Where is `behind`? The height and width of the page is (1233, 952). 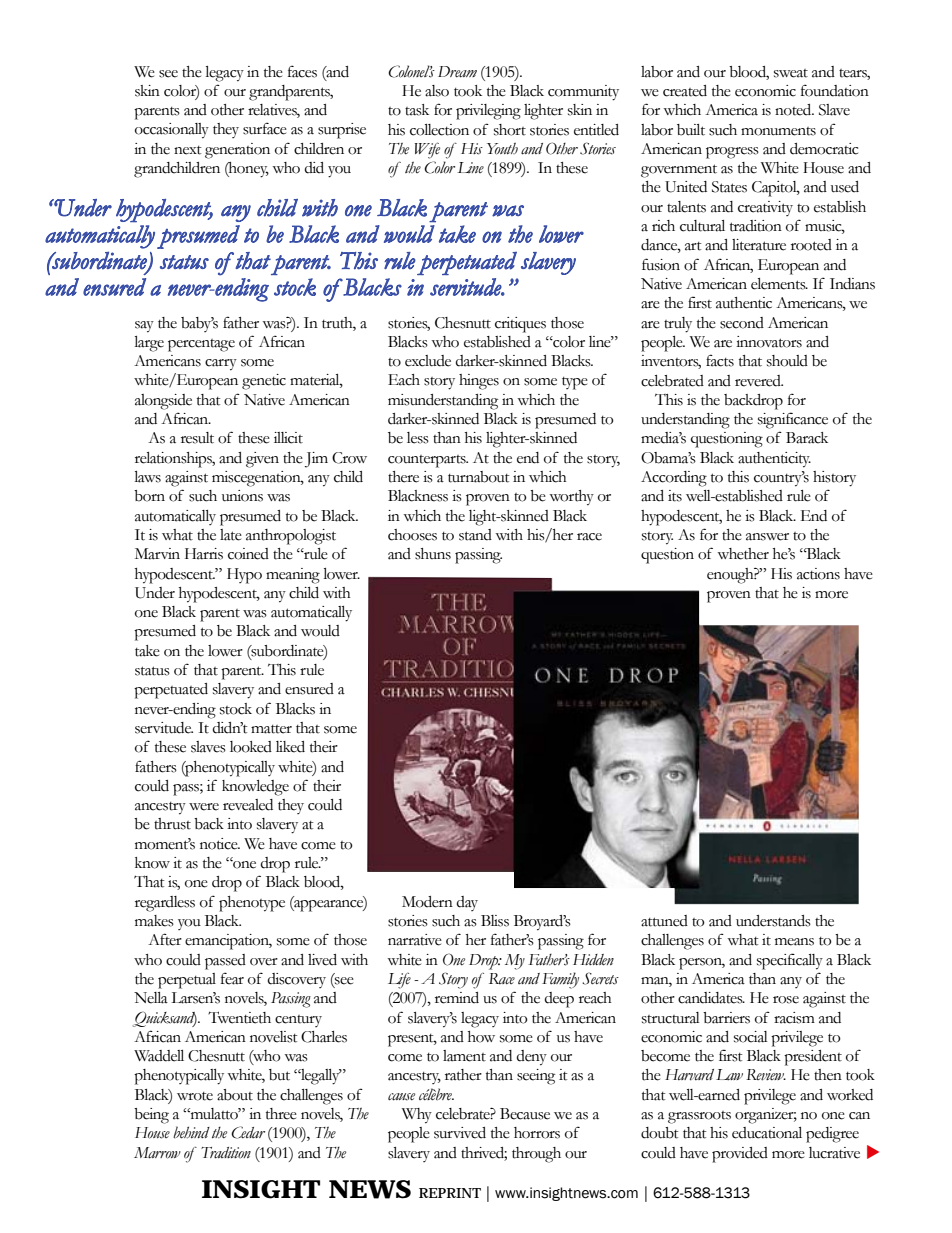 behind is located at coordinates (191, 1132).
